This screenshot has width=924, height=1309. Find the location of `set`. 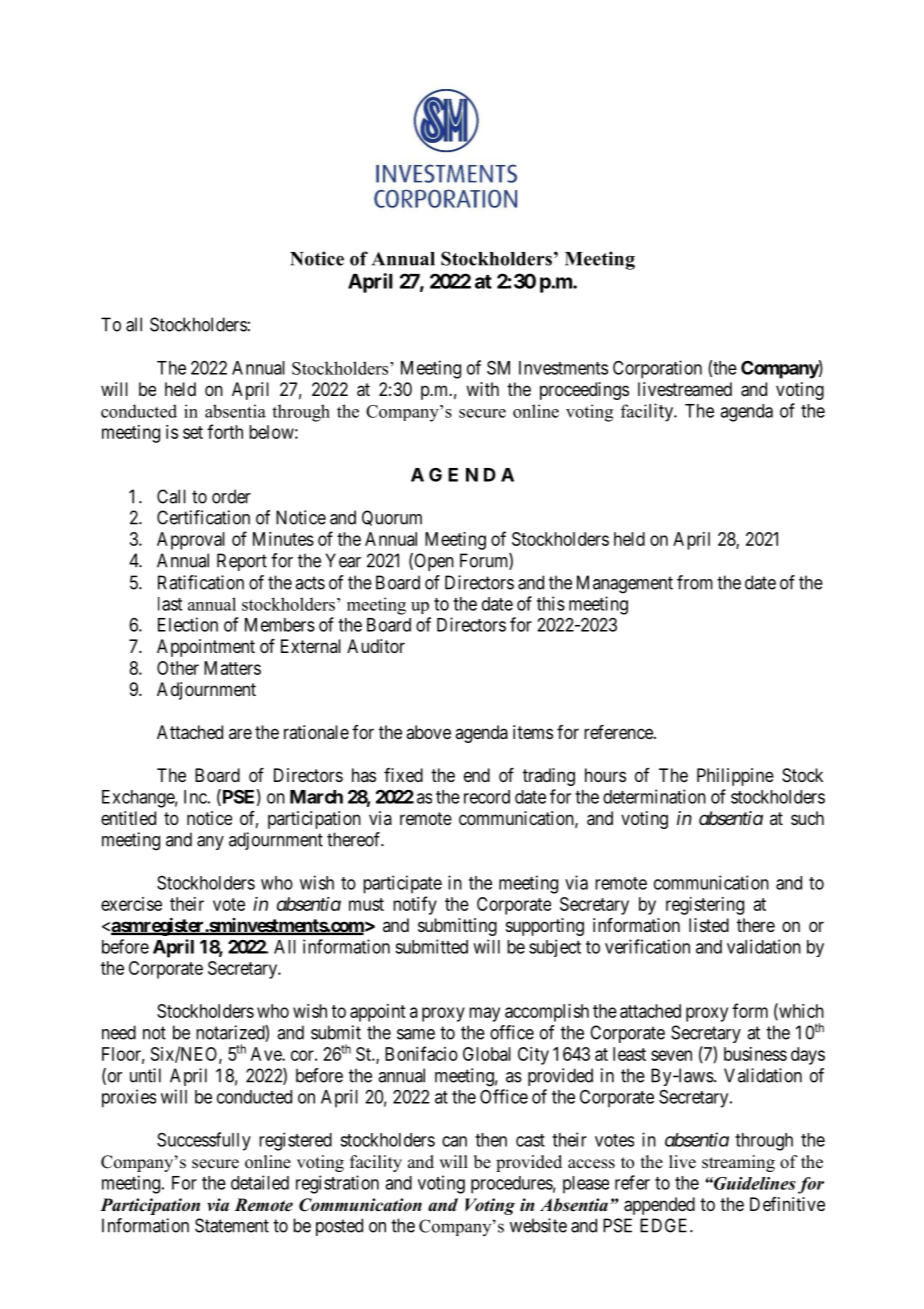

set is located at coordinates (193, 432).
